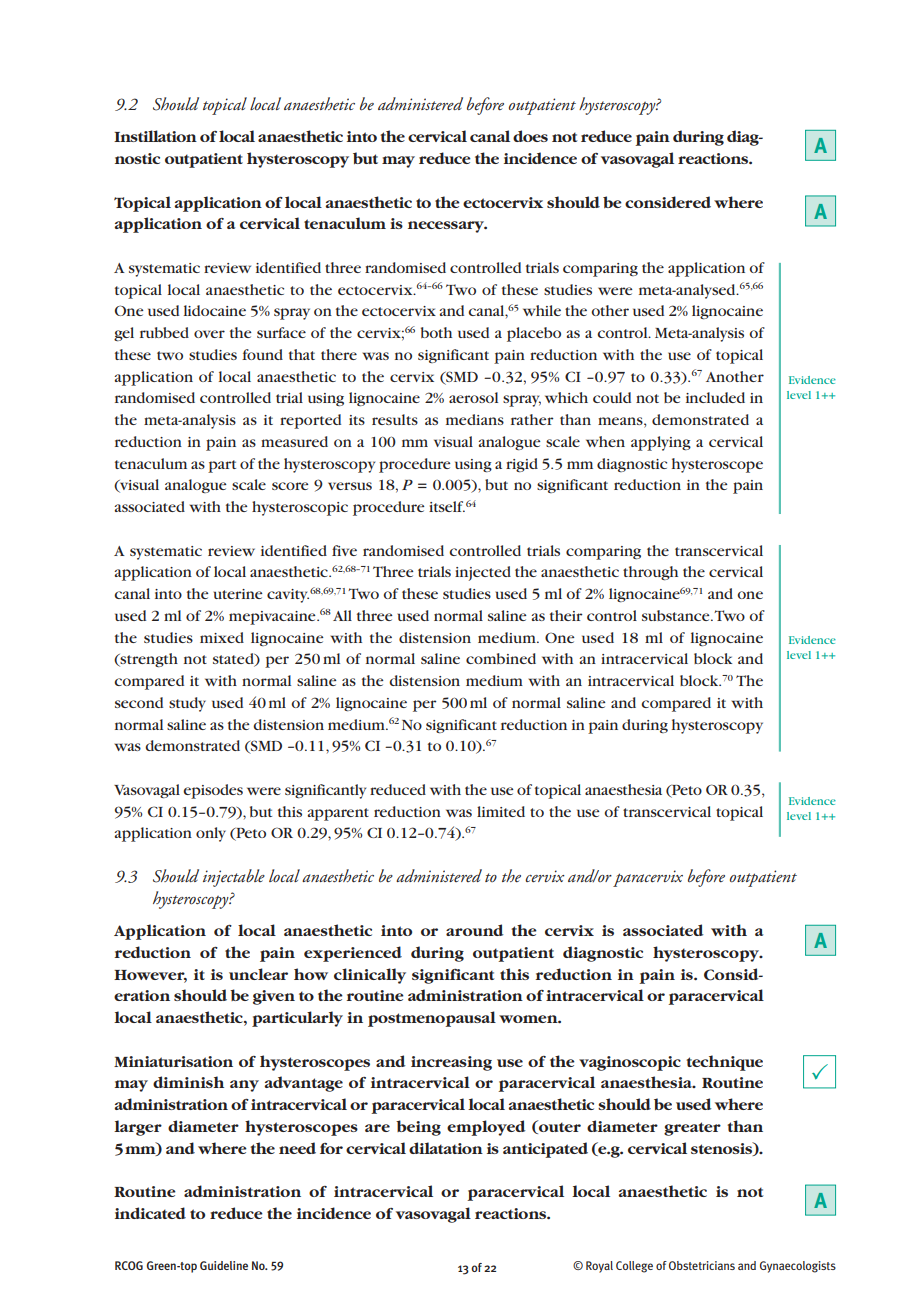 The height and width of the screenshot is (1308, 924). What do you see at coordinates (542, 310) in the screenshot?
I see `while` at bounding box center [542, 310].
